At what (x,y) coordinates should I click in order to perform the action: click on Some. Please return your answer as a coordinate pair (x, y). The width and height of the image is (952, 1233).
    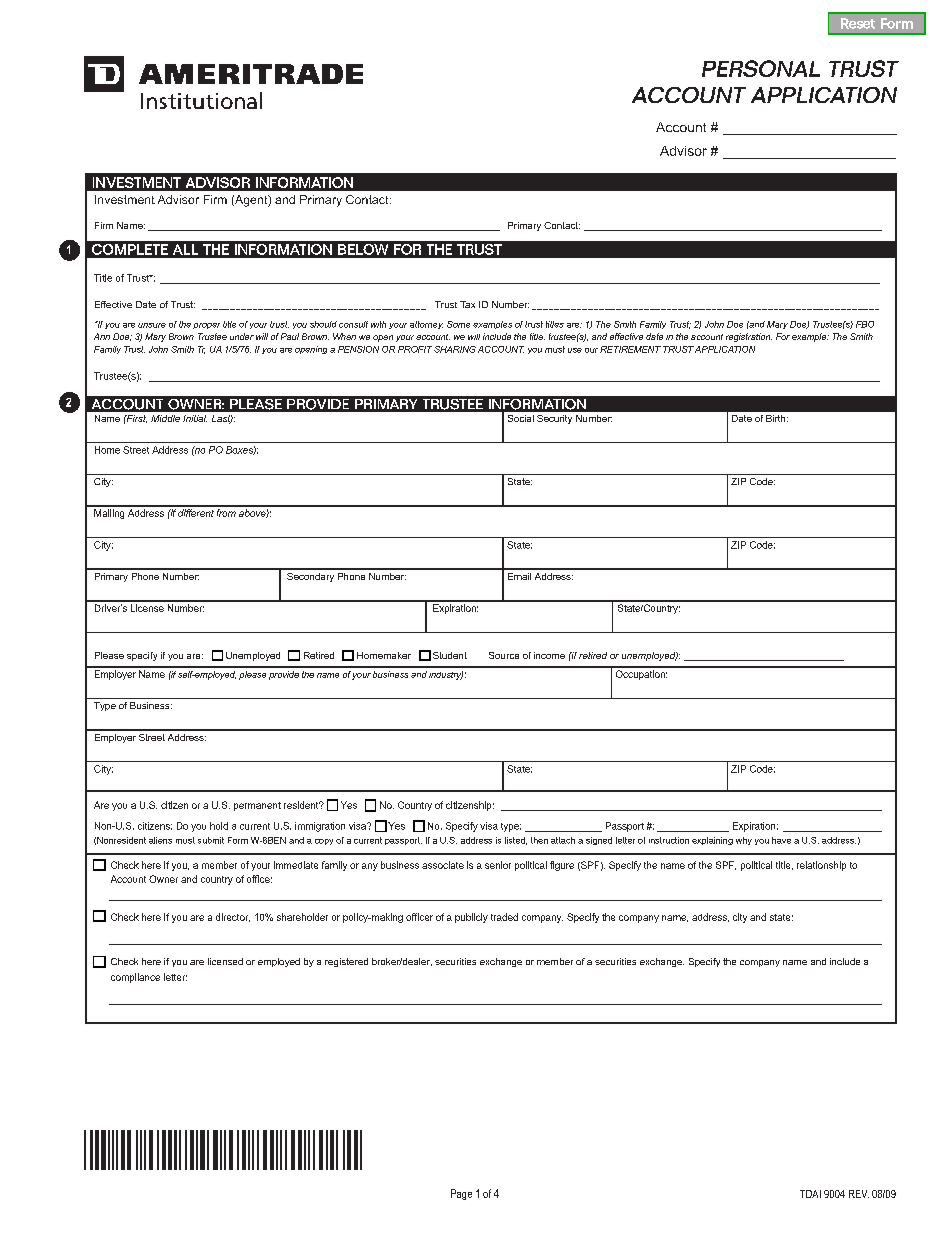
    Looking at the image, I should click on (458, 324).
